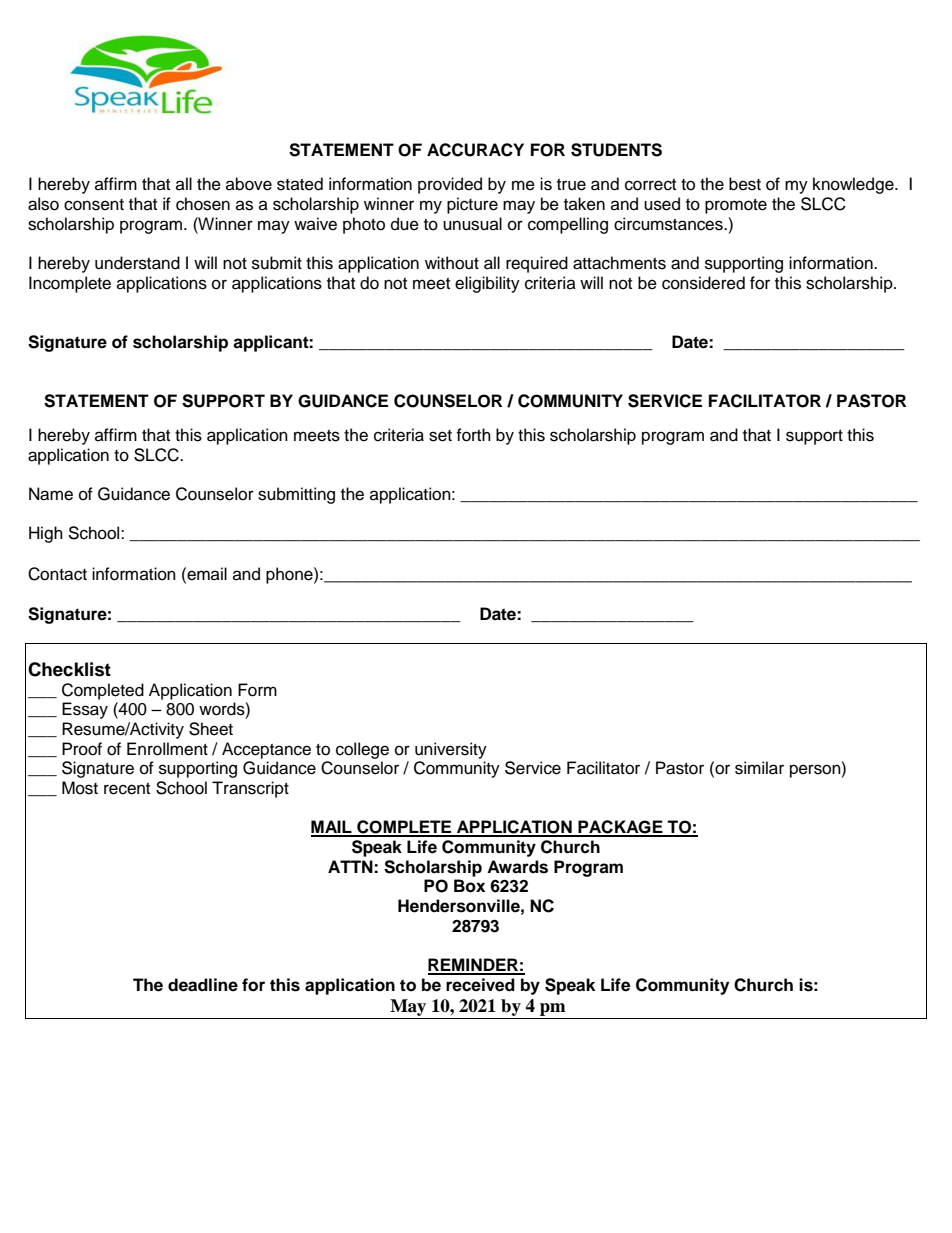  Describe the element at coordinates (57, 574) in the page. I see `Contact` at that location.
